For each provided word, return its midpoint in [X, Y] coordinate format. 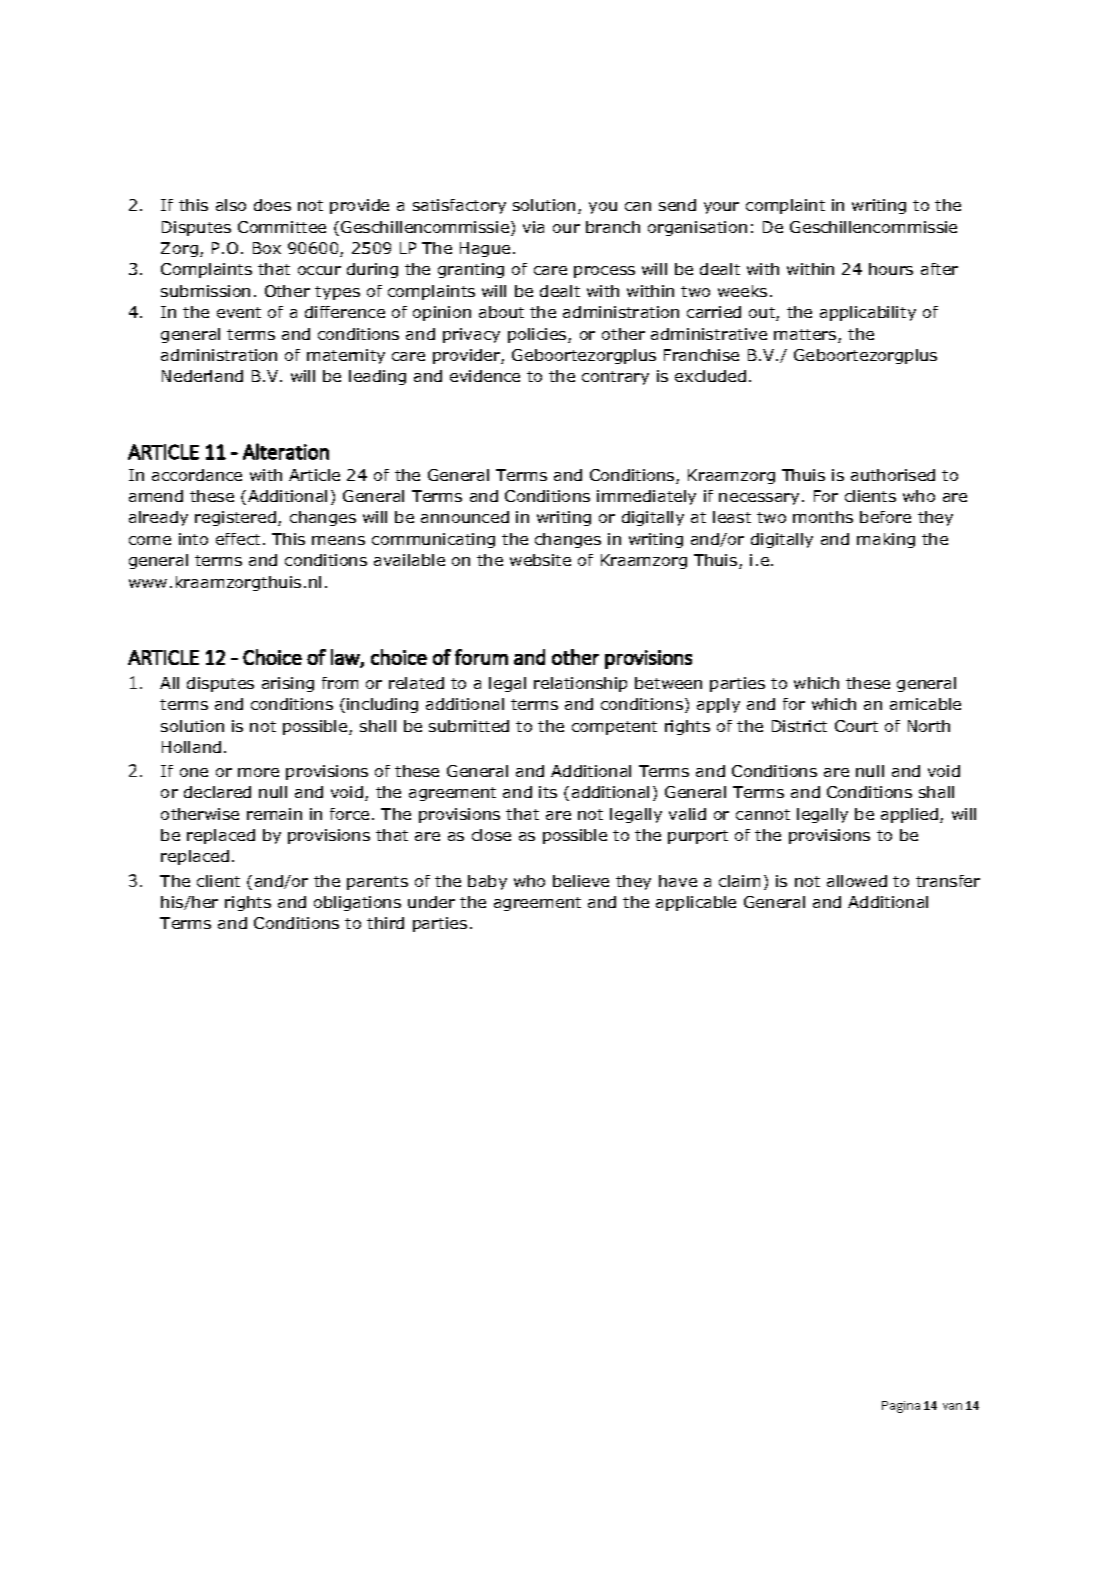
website [540, 560]
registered [237, 518]
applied [911, 815]
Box [267, 248]
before [885, 517]
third [385, 923]
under [431, 902]
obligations [357, 903]
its [548, 792]
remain [274, 814]
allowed [857, 881]
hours [891, 269]
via [533, 227]
